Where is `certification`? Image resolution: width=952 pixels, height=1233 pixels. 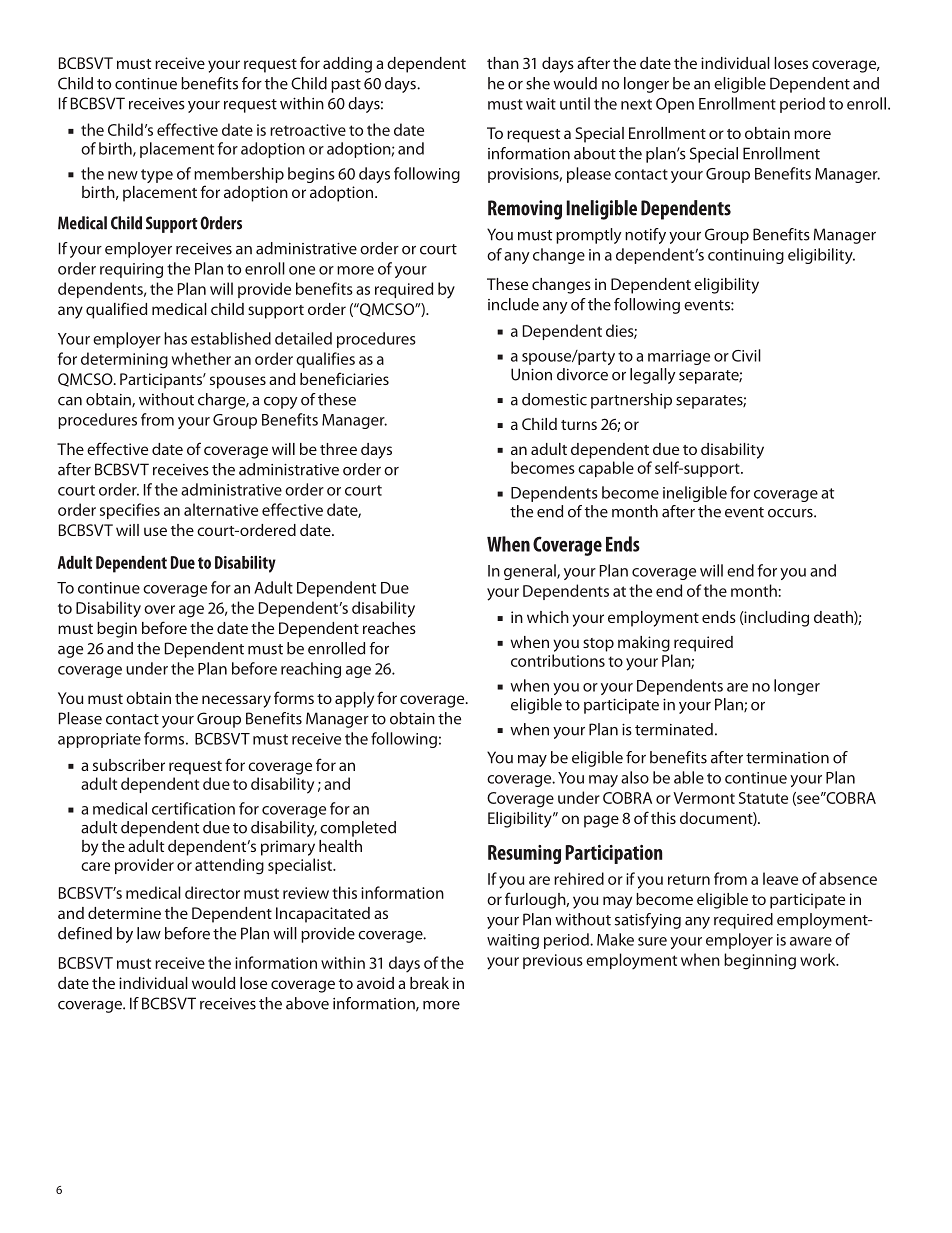
certification is located at coordinates (193, 808).
